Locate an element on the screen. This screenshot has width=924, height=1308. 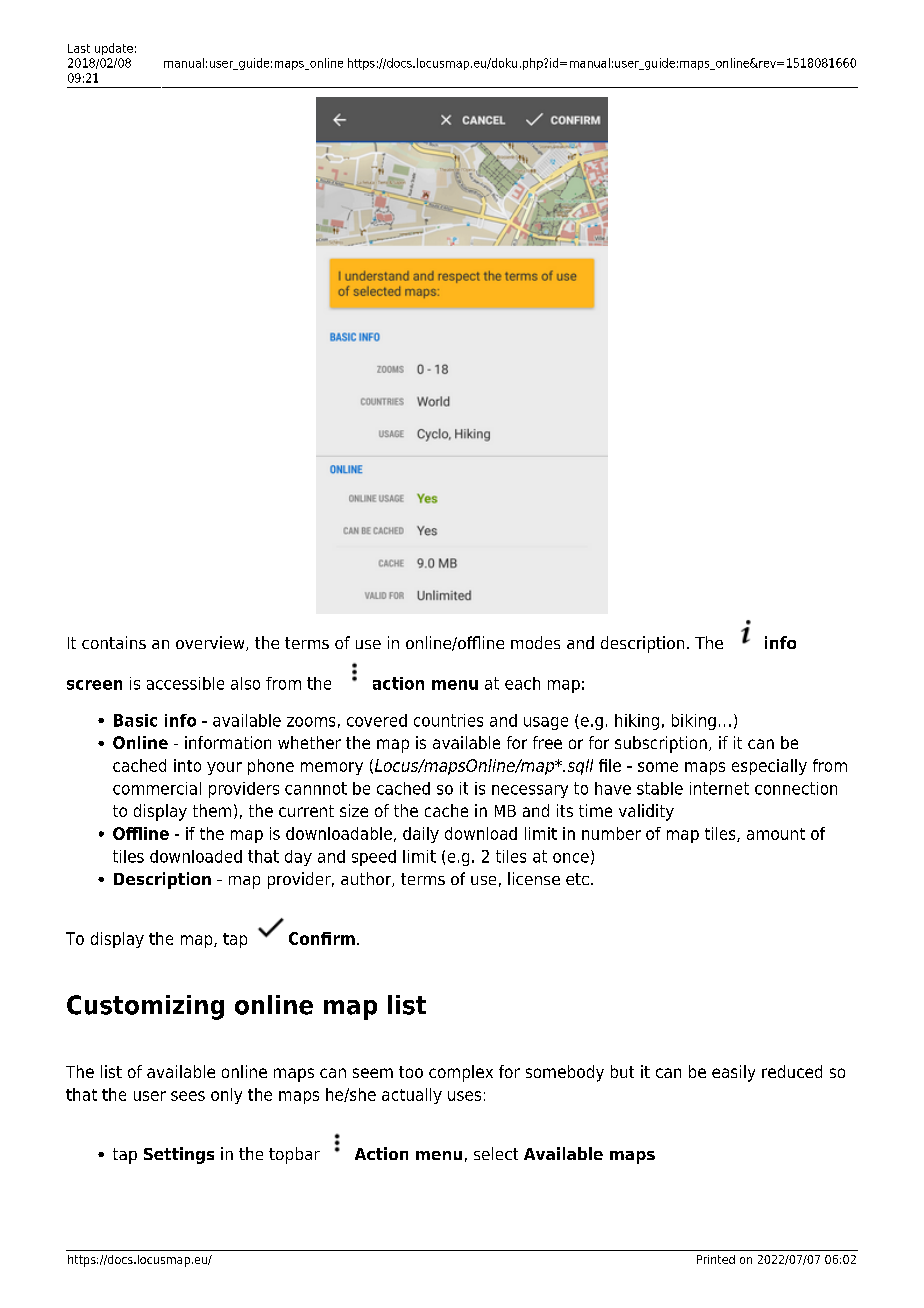
modes is located at coordinates (535, 642).
